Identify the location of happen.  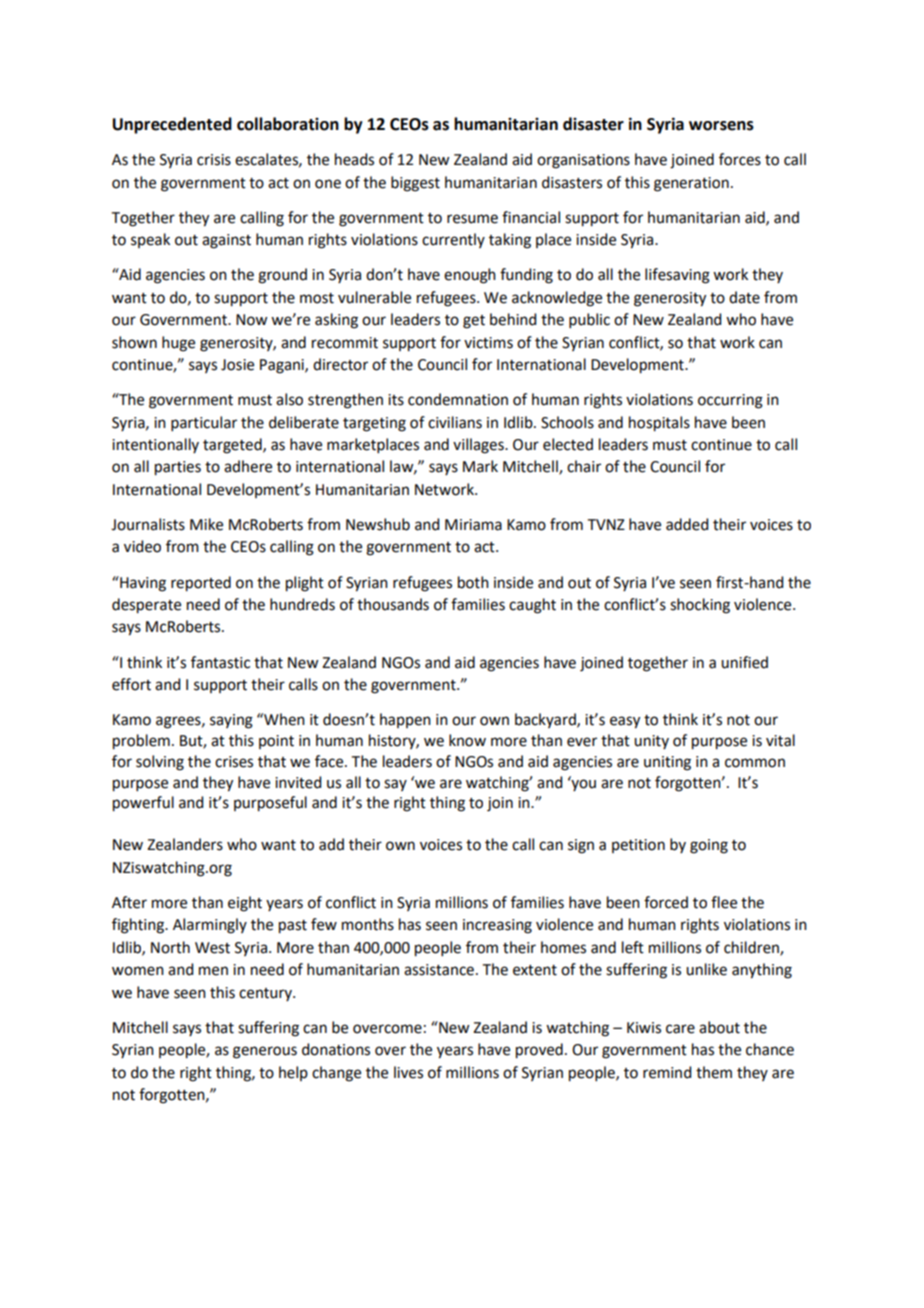
(405, 720).
